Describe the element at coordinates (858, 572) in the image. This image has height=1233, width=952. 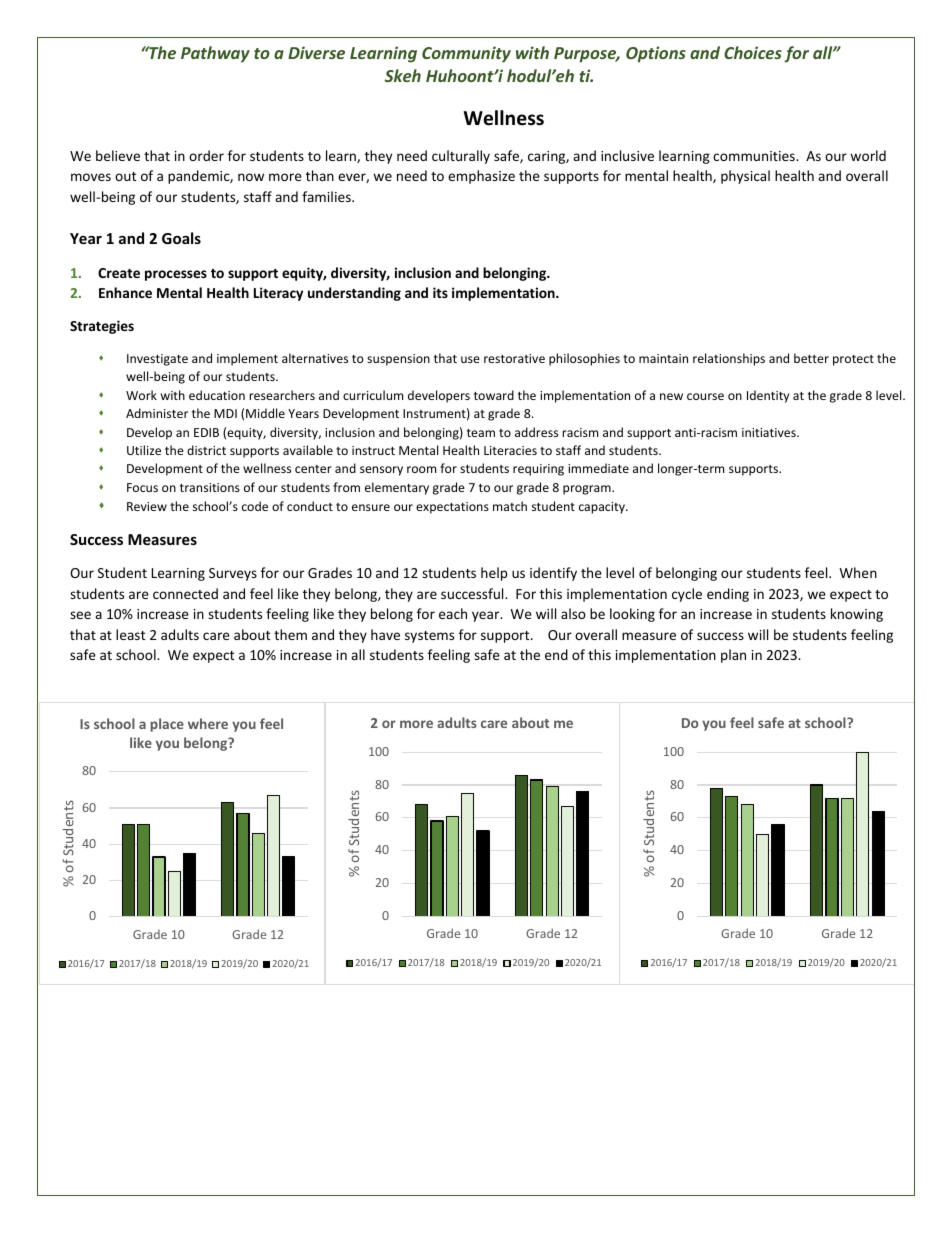
I see `When` at that location.
